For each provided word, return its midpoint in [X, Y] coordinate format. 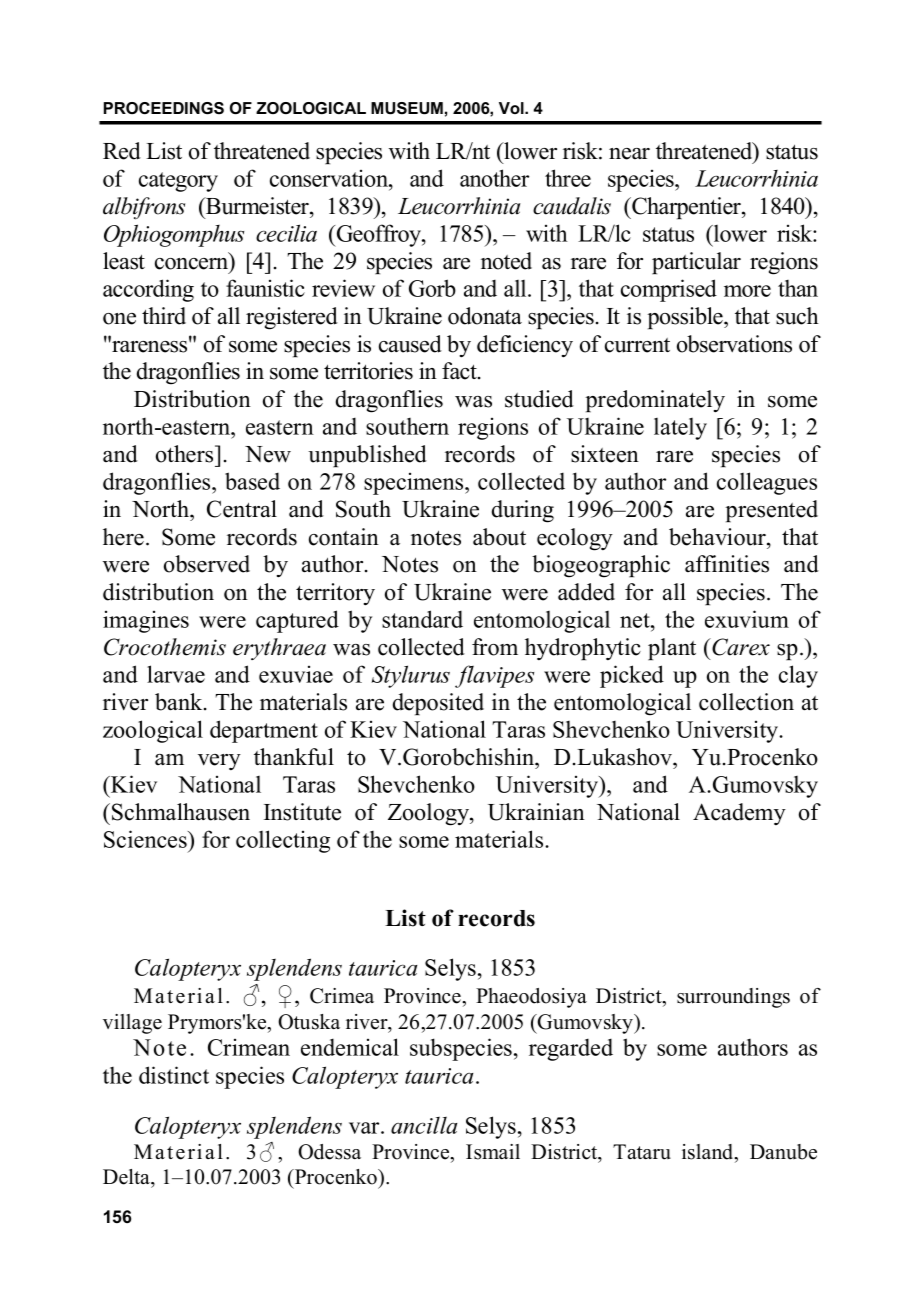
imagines [146, 622]
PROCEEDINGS [164, 108]
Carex [741, 647]
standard [422, 619]
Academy [739, 814]
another [494, 178]
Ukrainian [536, 812]
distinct [174, 1075]
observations [734, 344]
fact [460, 371]
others [186, 454]
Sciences [146, 839]
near [629, 154]
